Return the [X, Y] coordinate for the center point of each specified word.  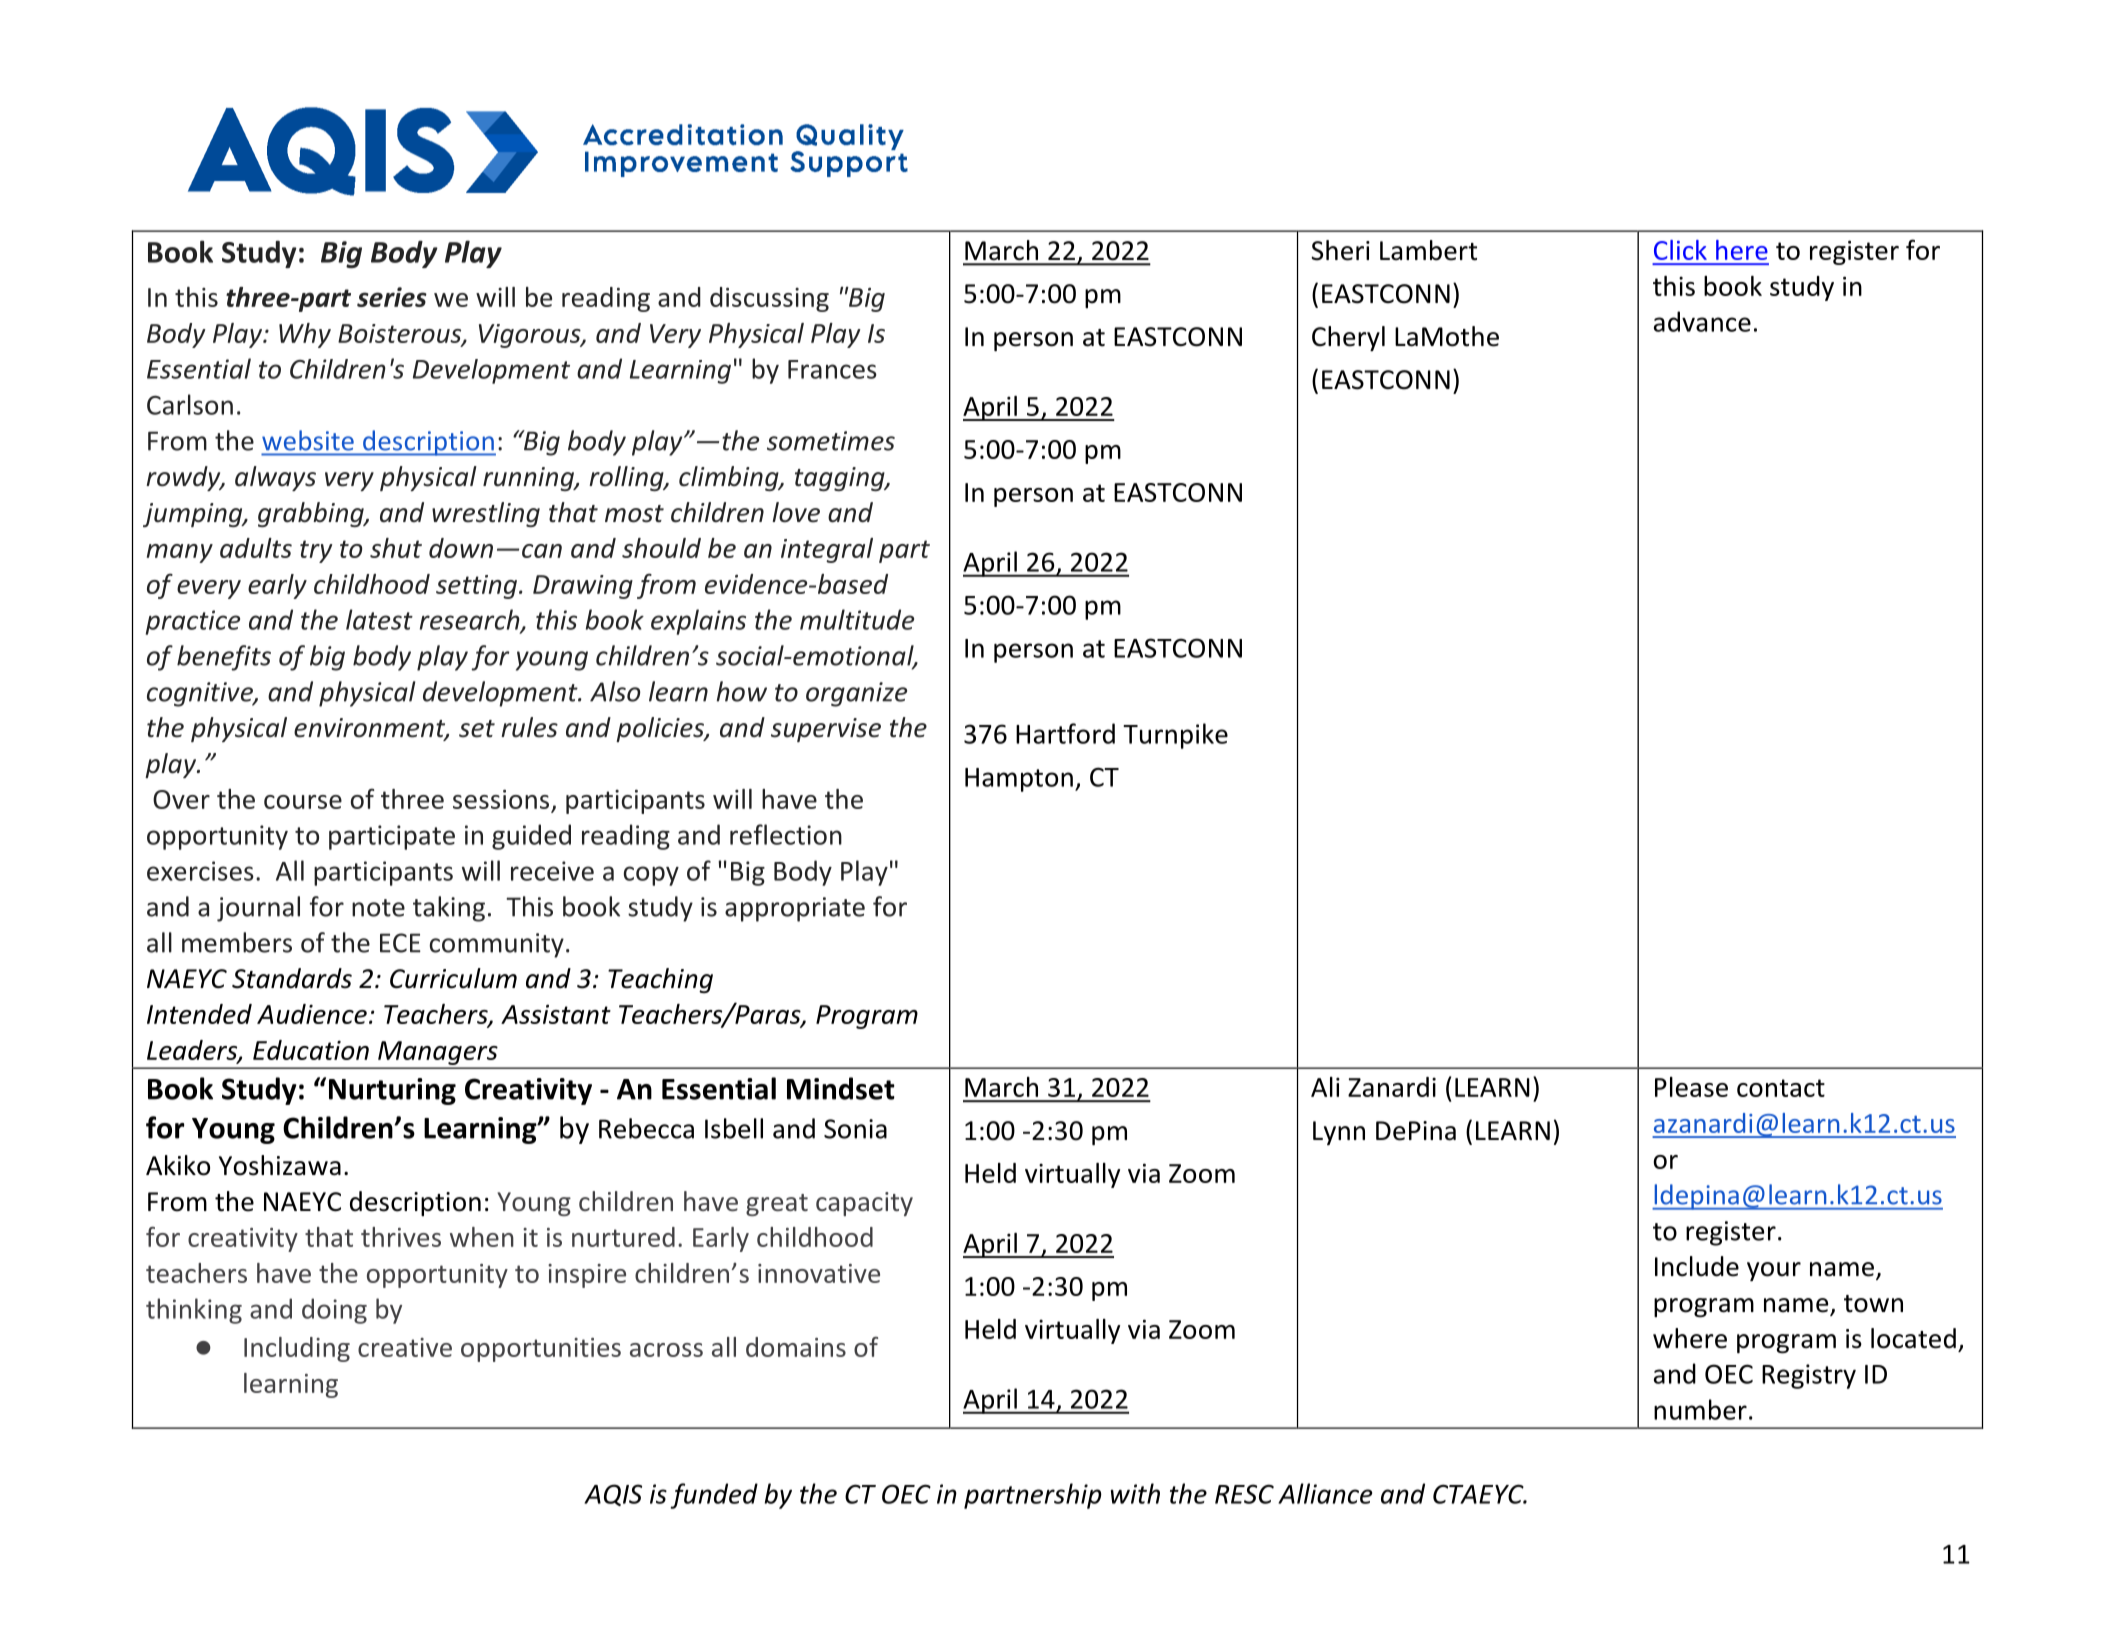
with [1135, 1493]
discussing [769, 299]
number [1700, 1409]
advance [1702, 321]
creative [405, 1347]
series [392, 297]
